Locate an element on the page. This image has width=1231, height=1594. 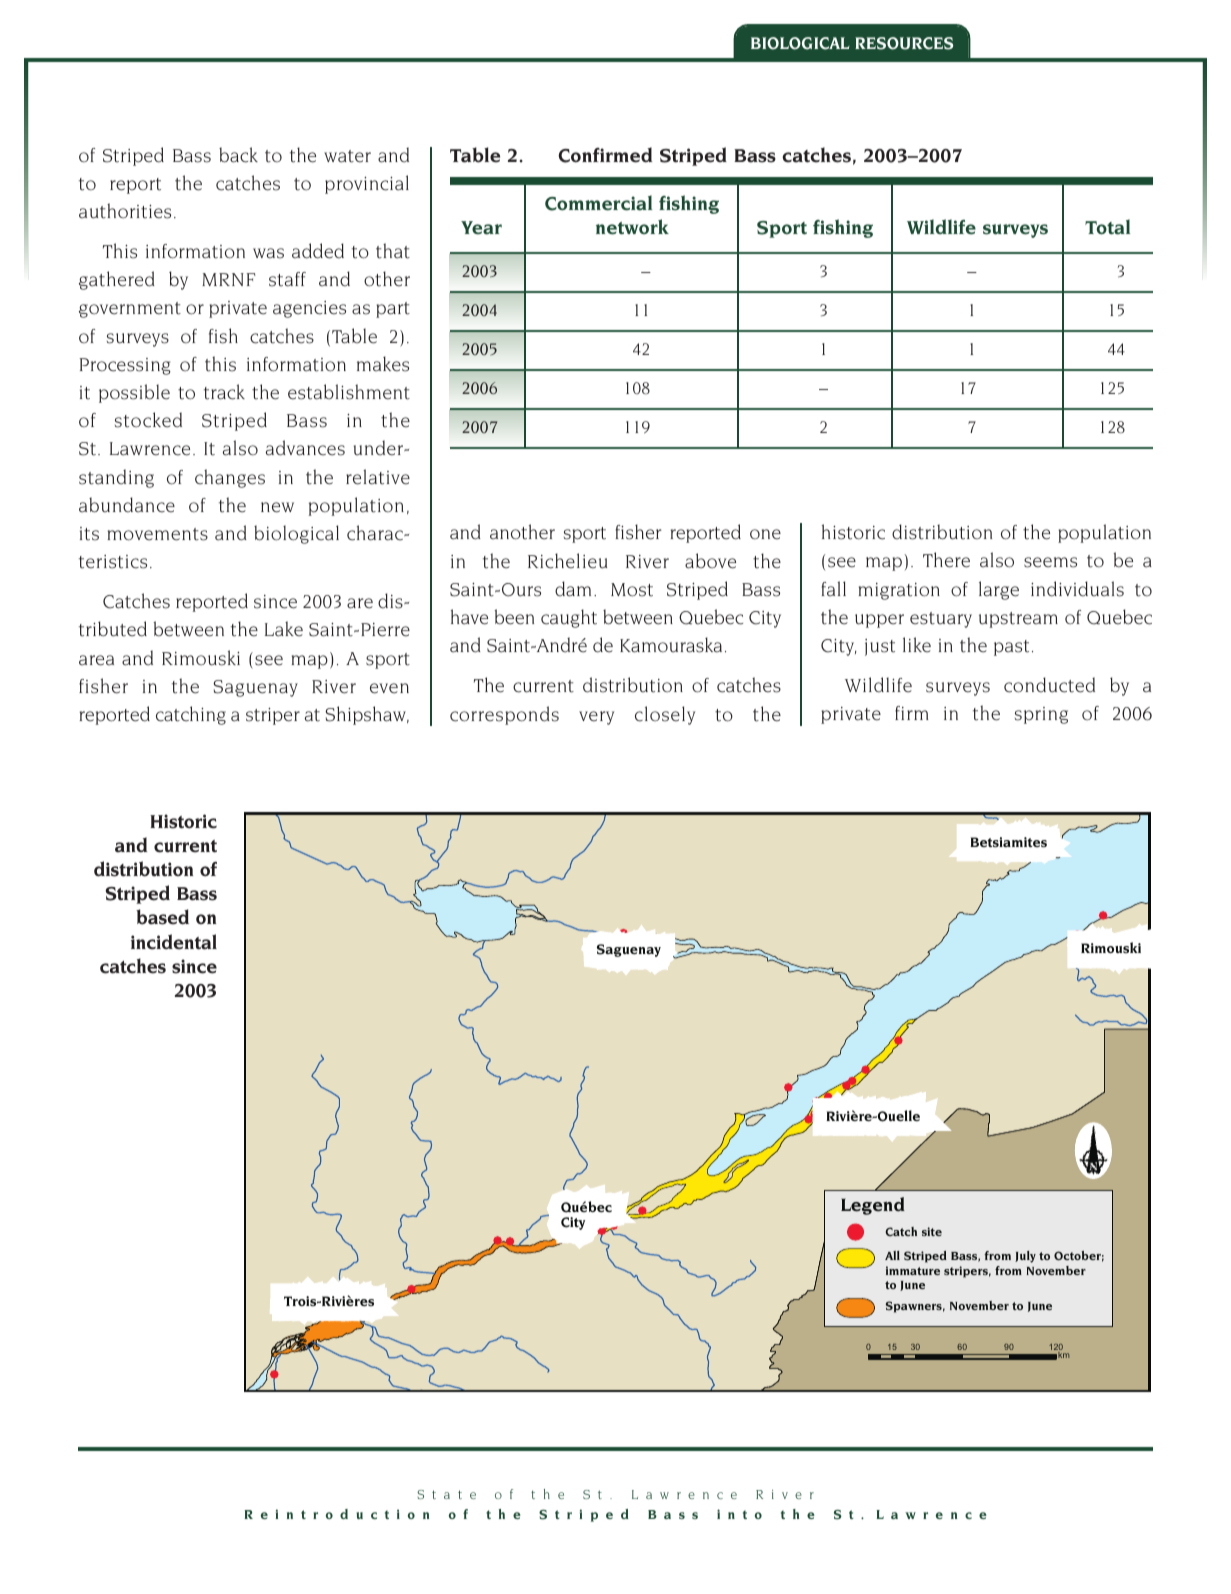
incidental is located at coordinates (174, 942).
